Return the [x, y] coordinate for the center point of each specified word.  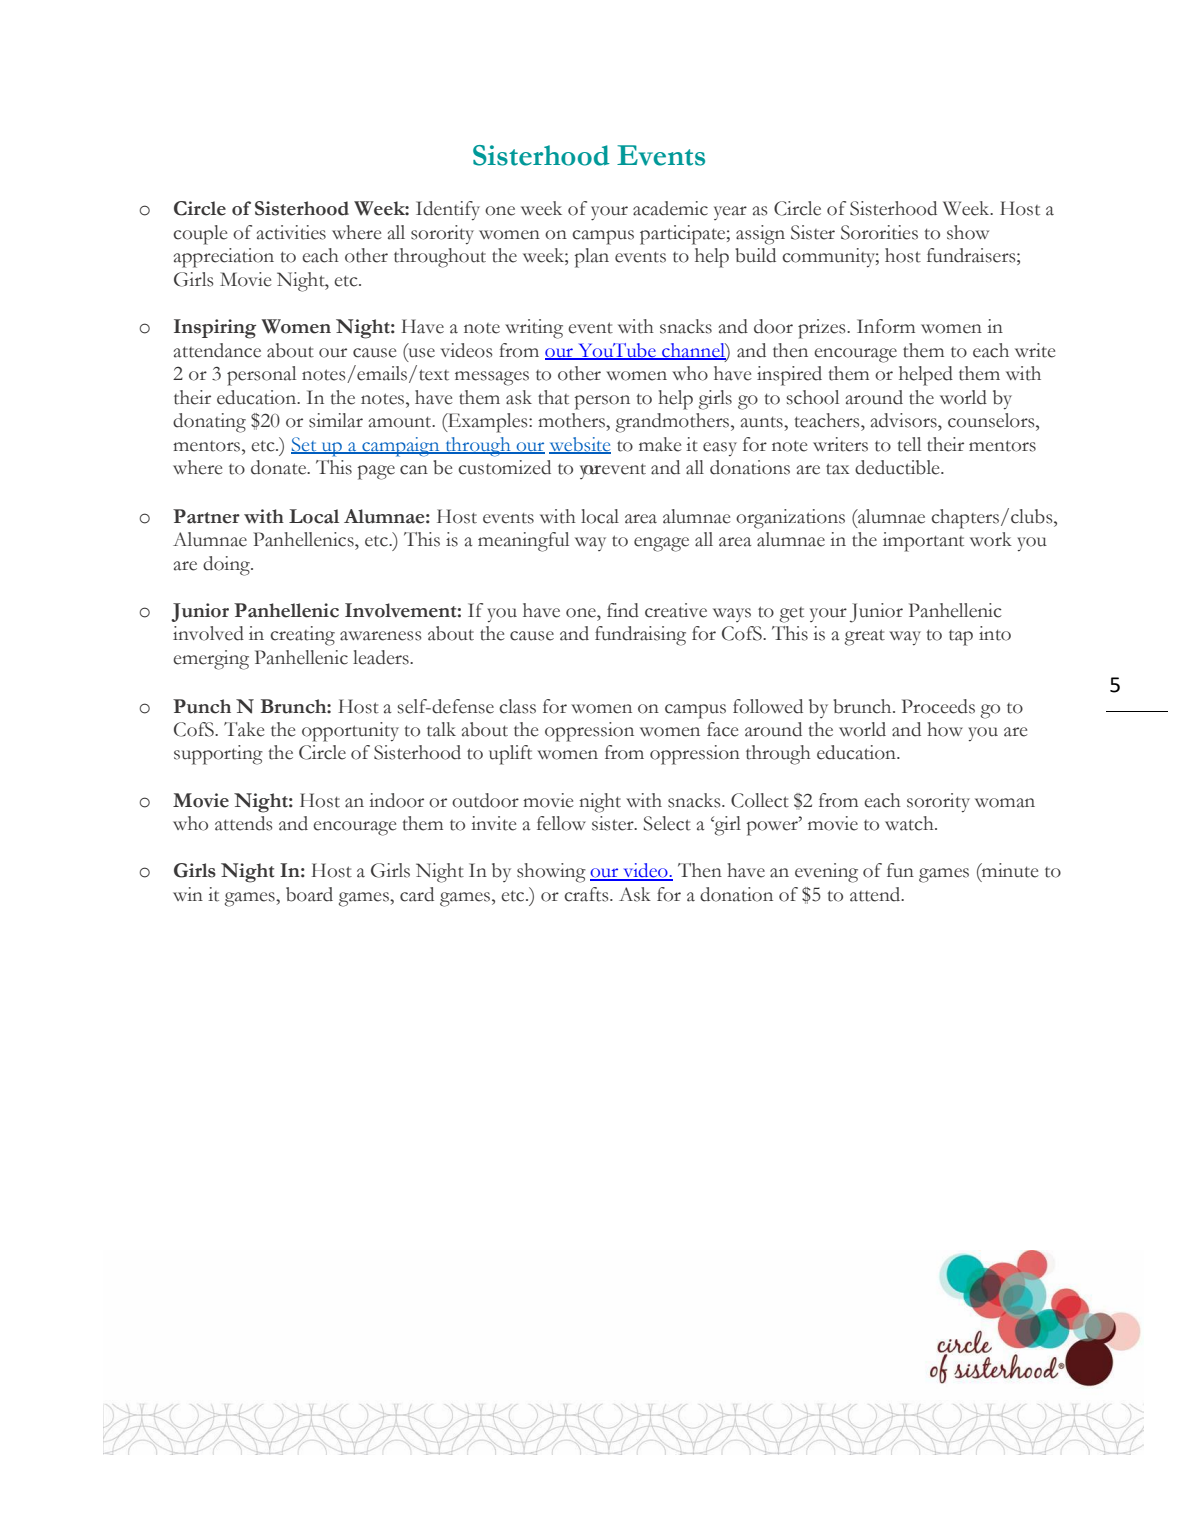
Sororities [879, 232]
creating [302, 636]
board [309, 894]
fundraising [640, 636]
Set [305, 445]
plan [592, 258]
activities [291, 232]
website [580, 445]
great [865, 637]
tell [909, 444]
